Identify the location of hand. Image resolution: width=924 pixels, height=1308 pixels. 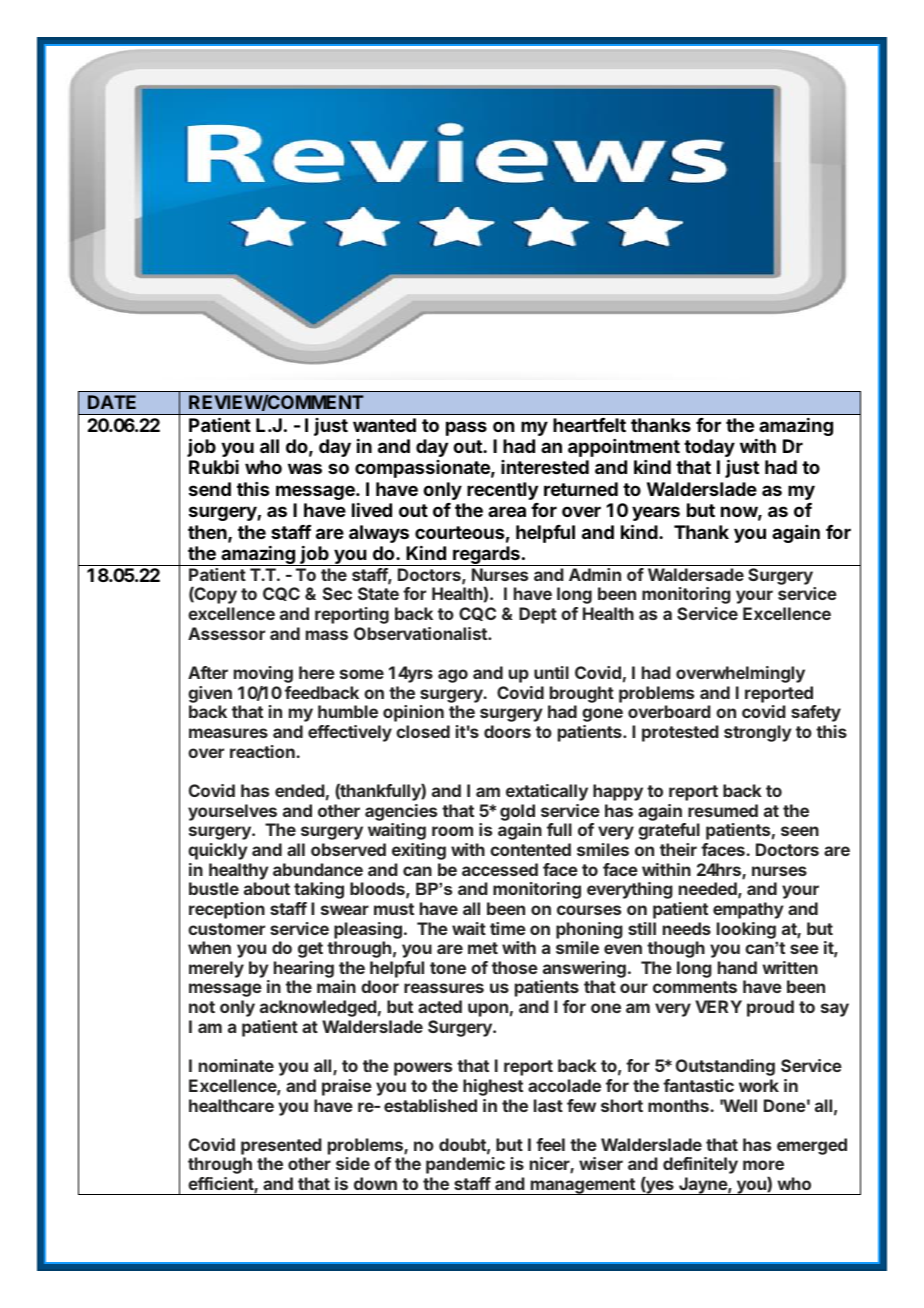
(737, 967).
